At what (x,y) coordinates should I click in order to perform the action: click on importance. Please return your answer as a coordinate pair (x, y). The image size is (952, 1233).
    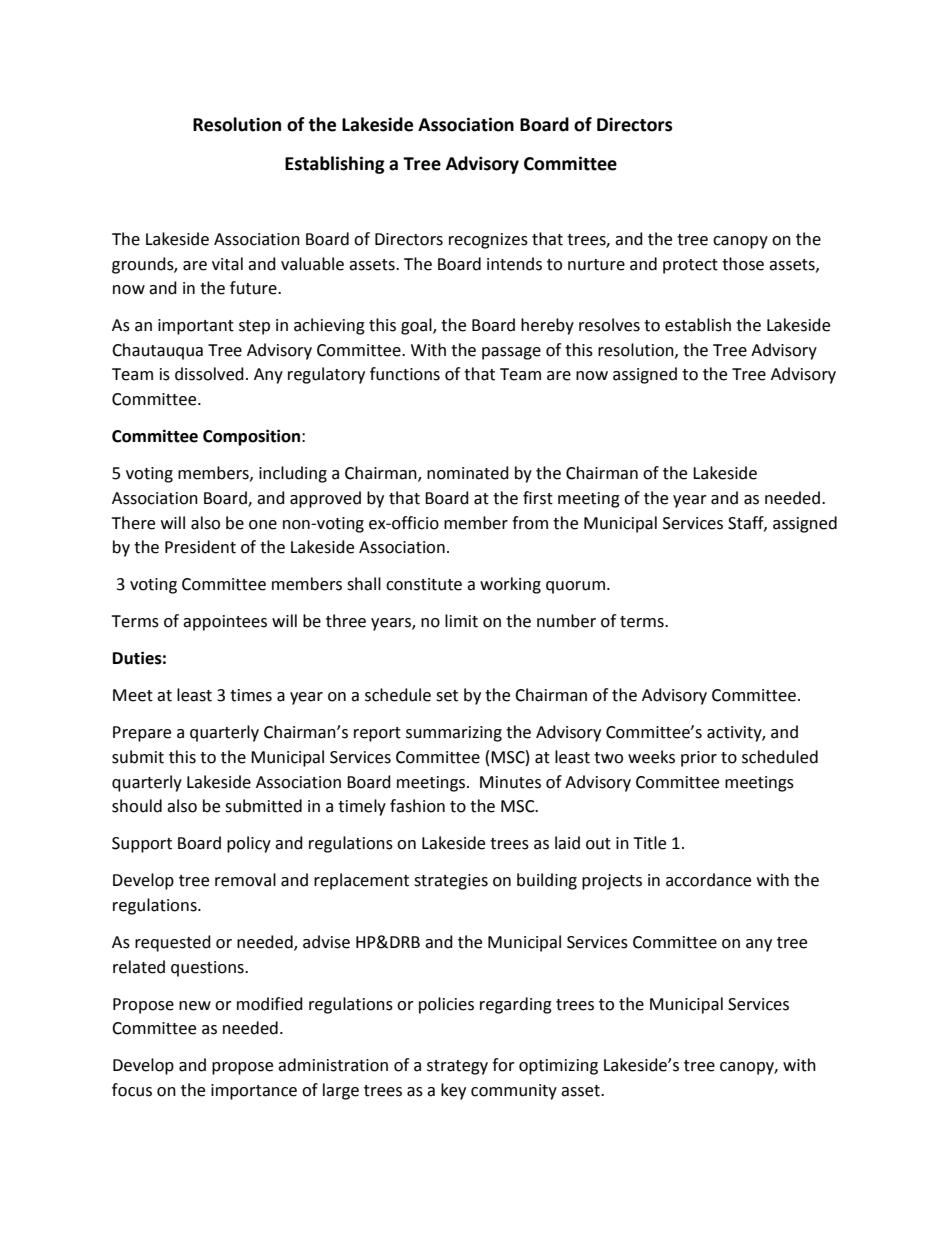
    Looking at the image, I should click on (254, 1092).
